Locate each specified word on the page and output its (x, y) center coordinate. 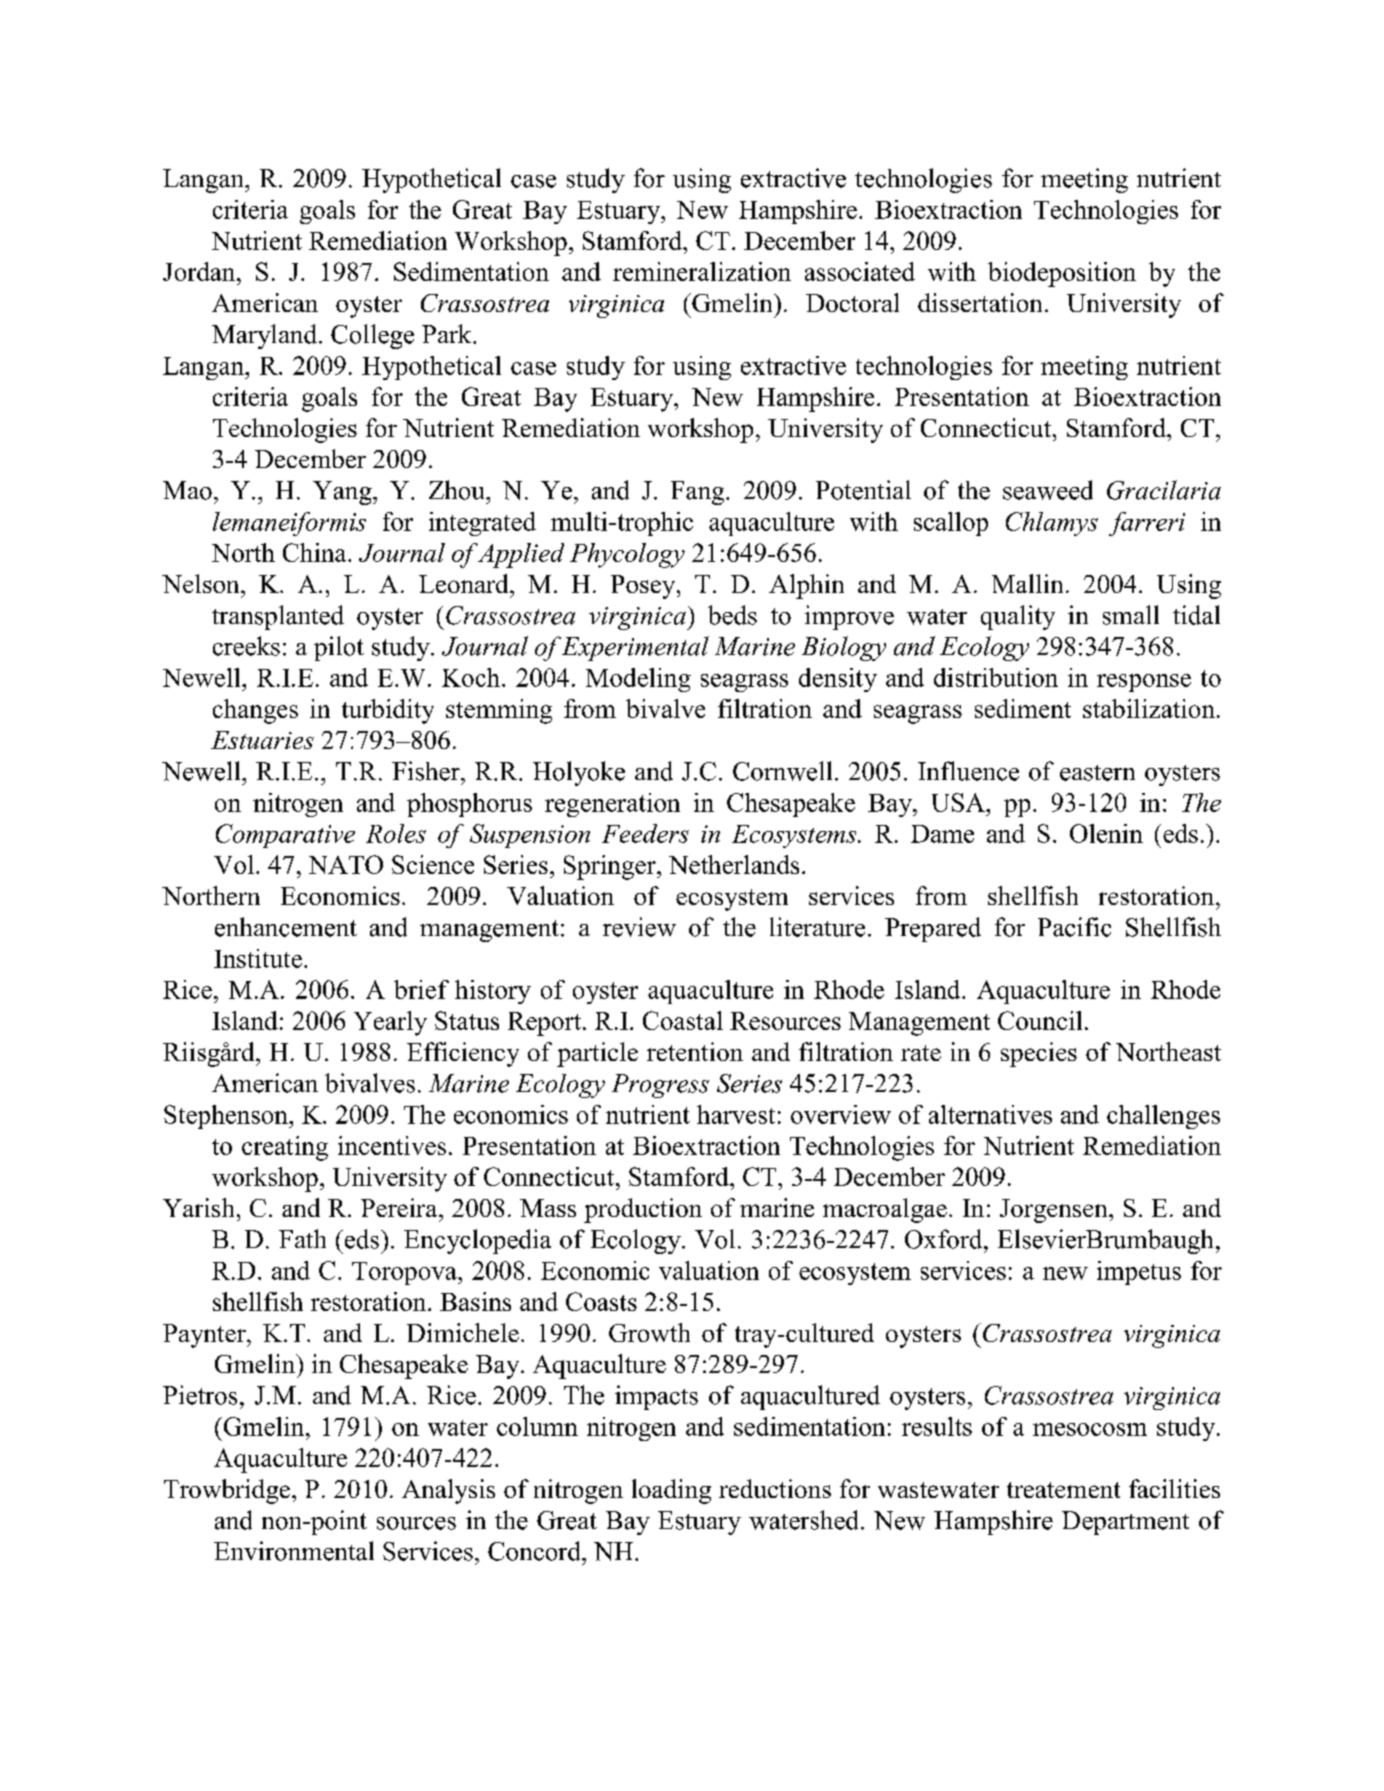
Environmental (294, 1551)
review (639, 927)
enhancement (286, 927)
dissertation (980, 302)
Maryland (264, 336)
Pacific (1074, 927)
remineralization (702, 271)
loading (671, 1491)
